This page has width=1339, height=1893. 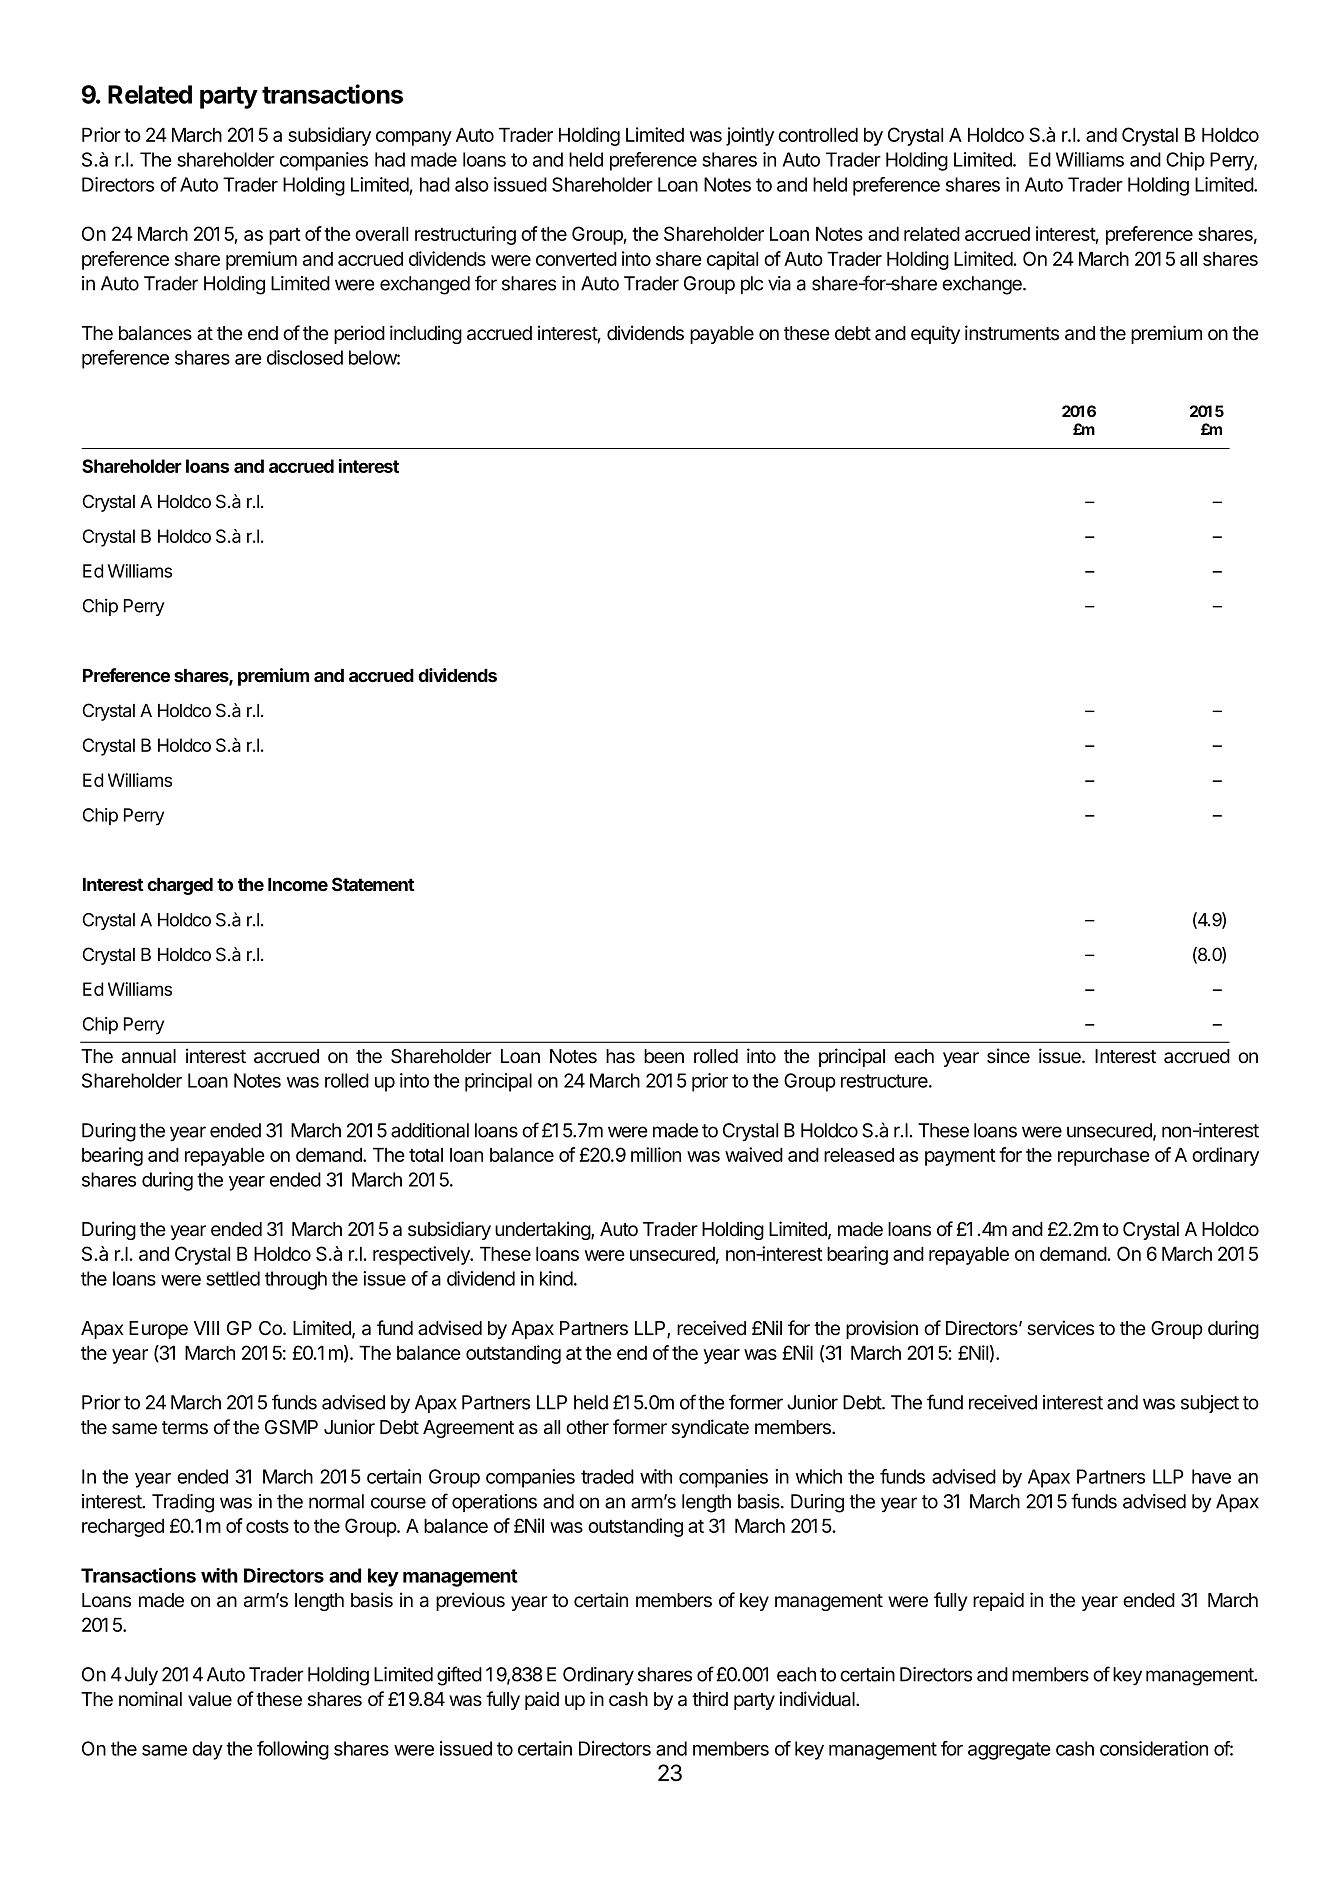 What do you see at coordinates (1060, 1328) in the page?
I see `services` at bounding box center [1060, 1328].
